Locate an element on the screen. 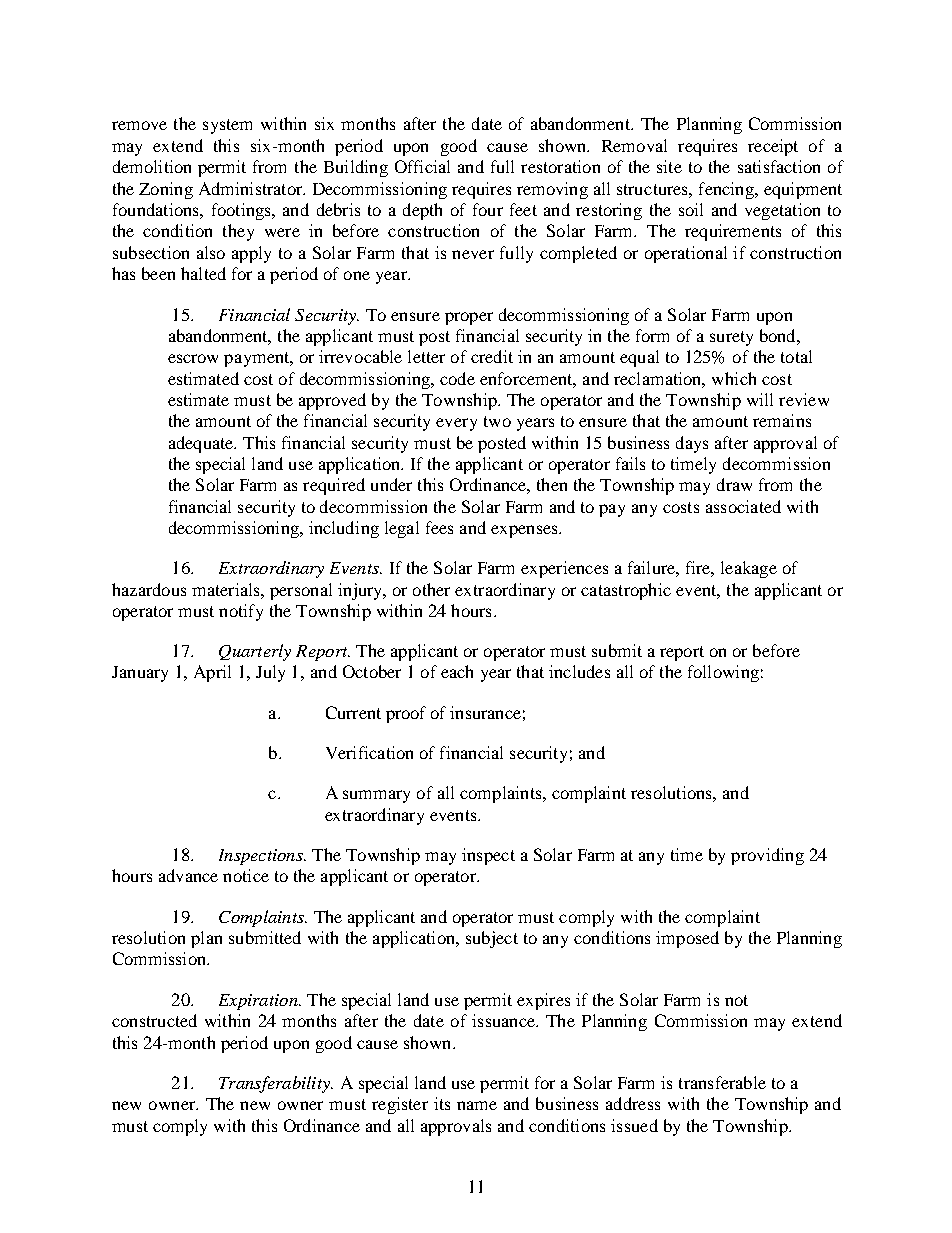 The width and height of the screenshot is (952, 1233). Official is located at coordinates (422, 166).
